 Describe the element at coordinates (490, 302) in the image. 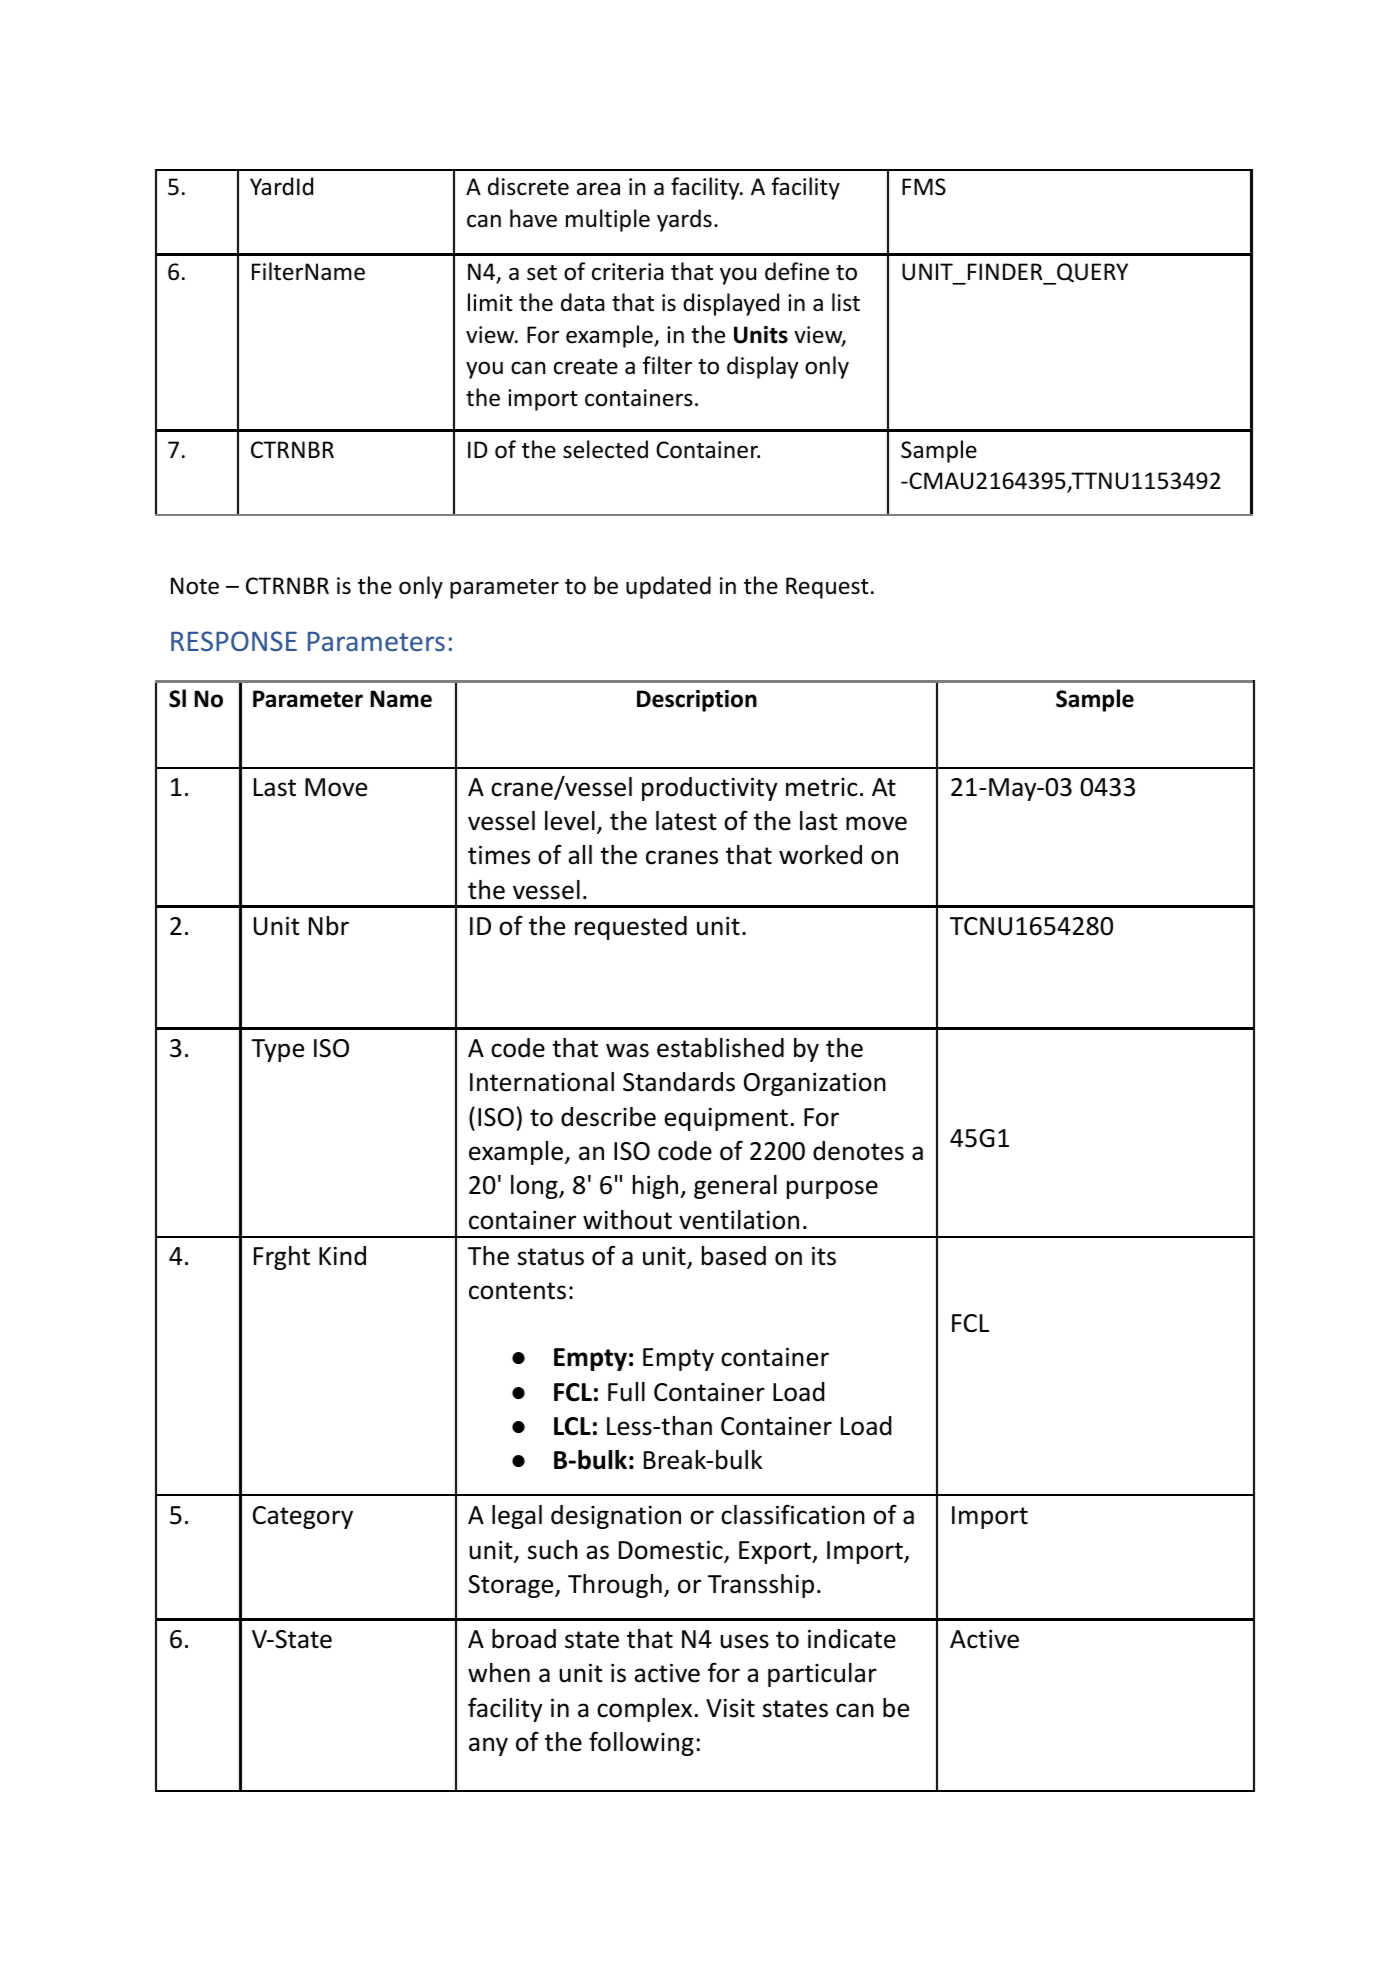

I see `limit` at that location.
